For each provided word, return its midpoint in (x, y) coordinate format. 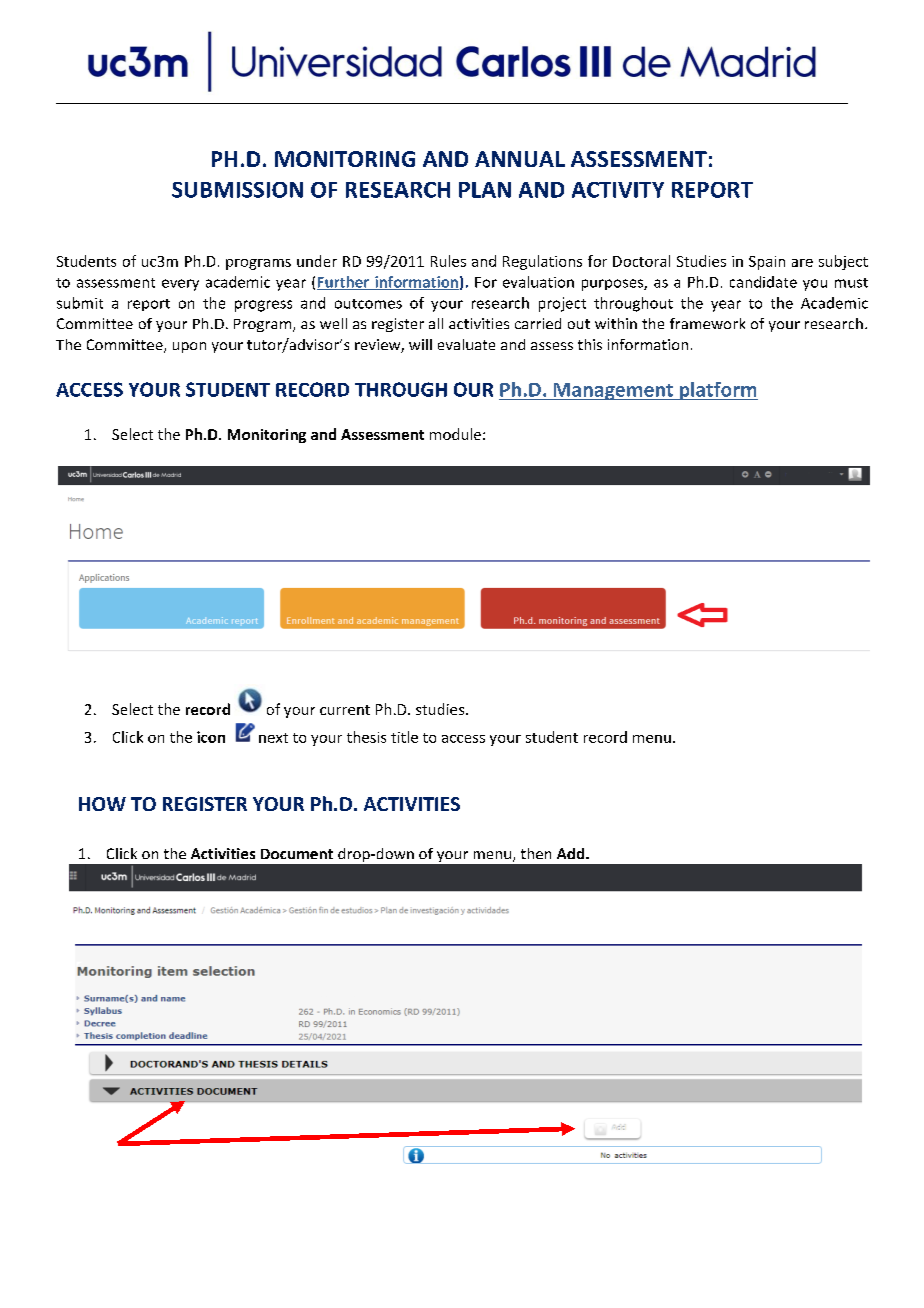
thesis (366, 737)
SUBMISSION (237, 190)
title (404, 737)
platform (717, 391)
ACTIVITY (618, 190)
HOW (102, 804)
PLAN (485, 190)
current (345, 710)
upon (189, 347)
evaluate (466, 344)
